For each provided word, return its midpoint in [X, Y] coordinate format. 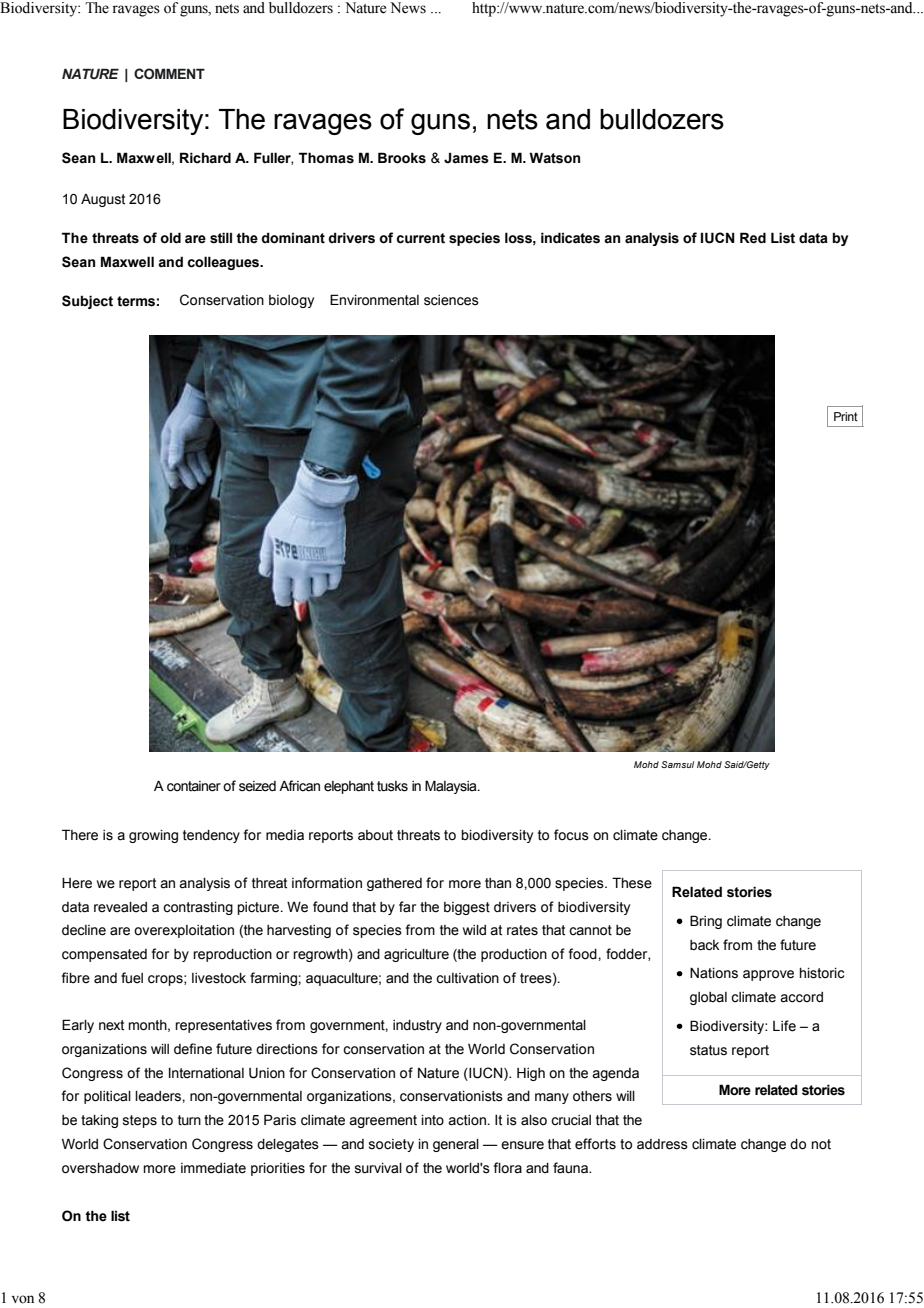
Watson [554, 158]
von [23, 1299]
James [466, 158]
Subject [87, 302]
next [111, 1025]
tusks [392, 786]
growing [153, 836]
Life [784, 1026]
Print [846, 416]
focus [571, 835]
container [194, 786]
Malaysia [452, 787]
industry [417, 1026]
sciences [451, 300]
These [632, 883]
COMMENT [169, 74]
